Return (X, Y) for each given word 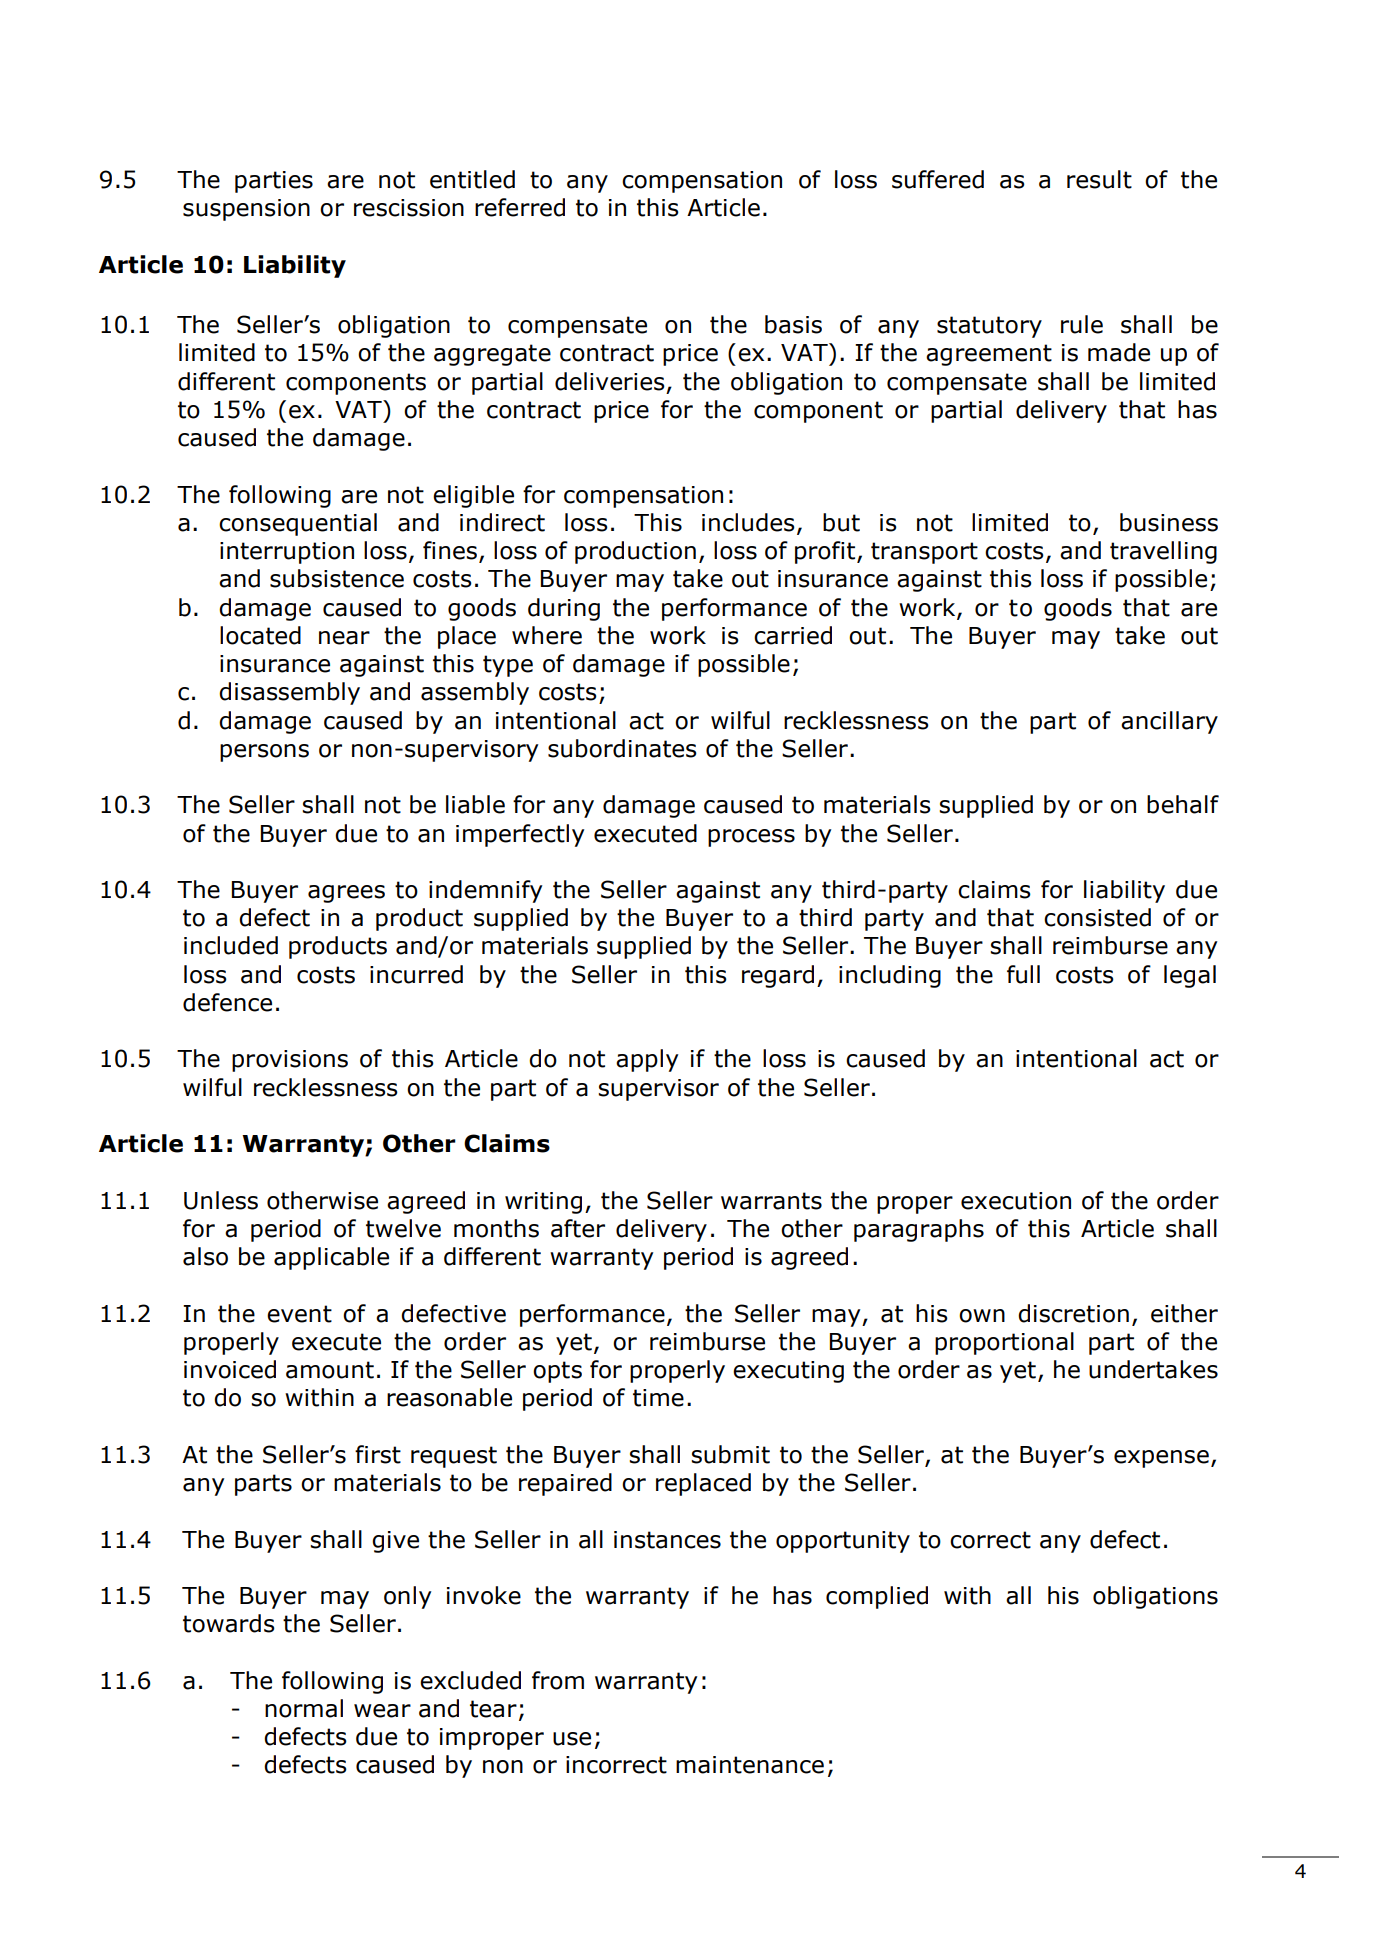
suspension (246, 210)
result (1099, 179)
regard (778, 976)
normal (304, 1708)
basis (793, 324)
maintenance (750, 1765)
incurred (416, 974)
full (1023, 974)
